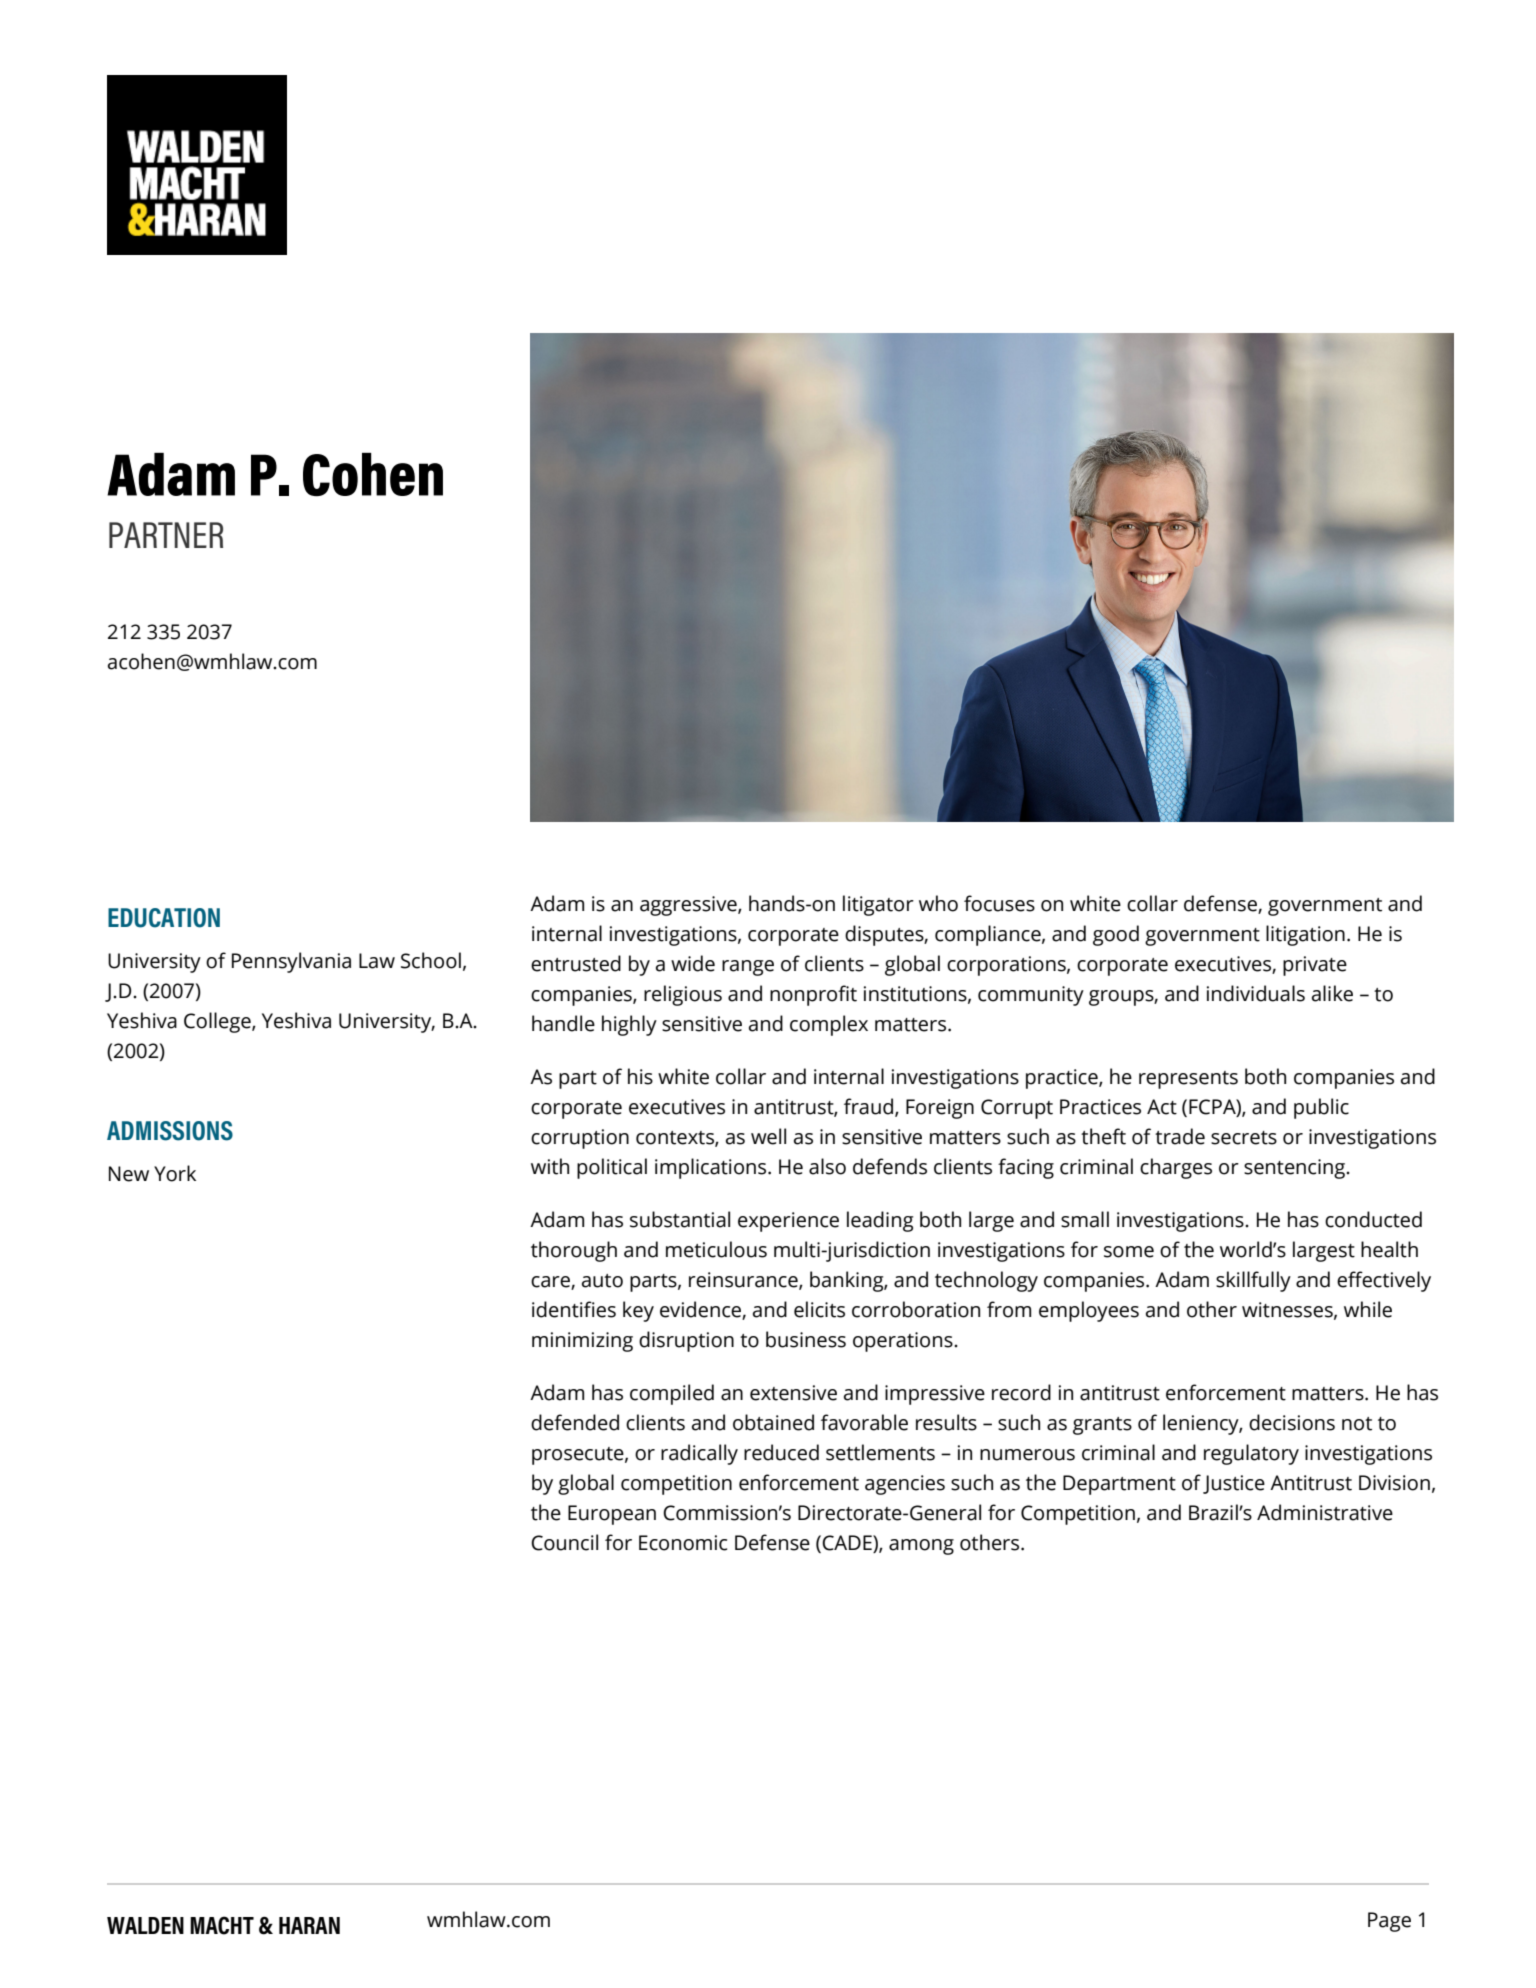 The image size is (1536, 1988). I want to click on York, so click(175, 1173).
